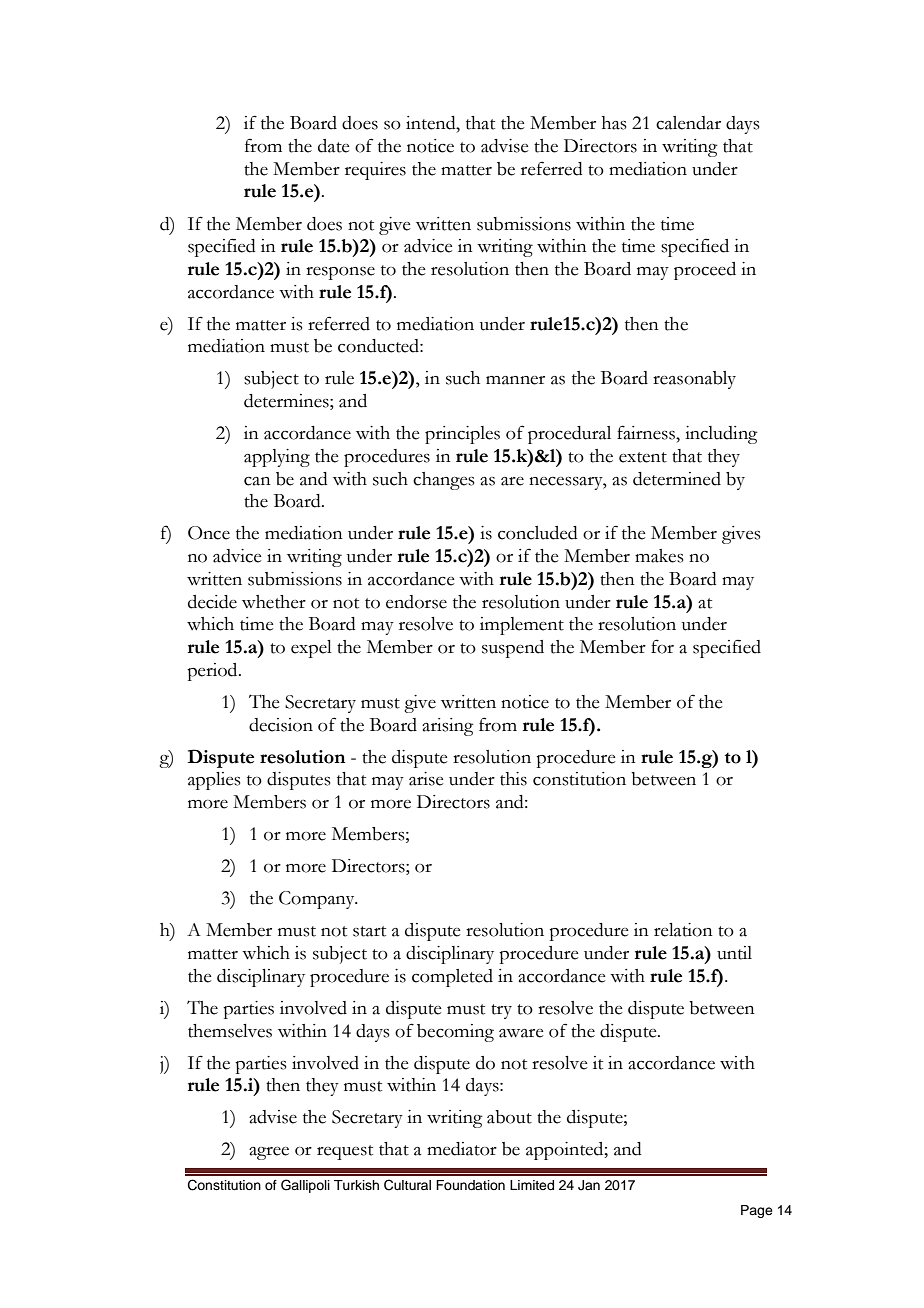  What do you see at coordinates (311, 649) in the screenshot?
I see `expel` at bounding box center [311, 649].
